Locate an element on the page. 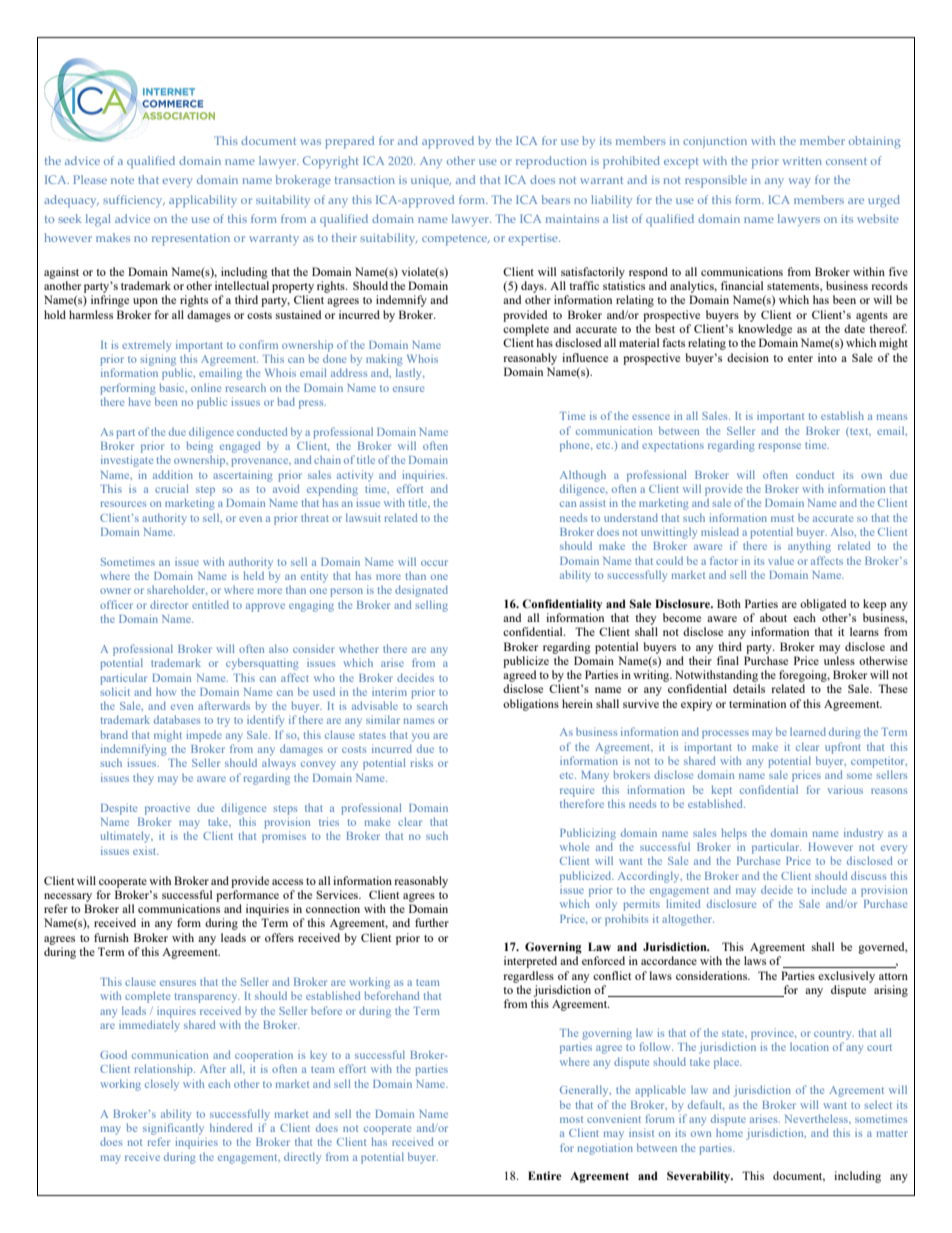 The width and height of the page is (952, 1233). have is located at coordinates (140, 401).
